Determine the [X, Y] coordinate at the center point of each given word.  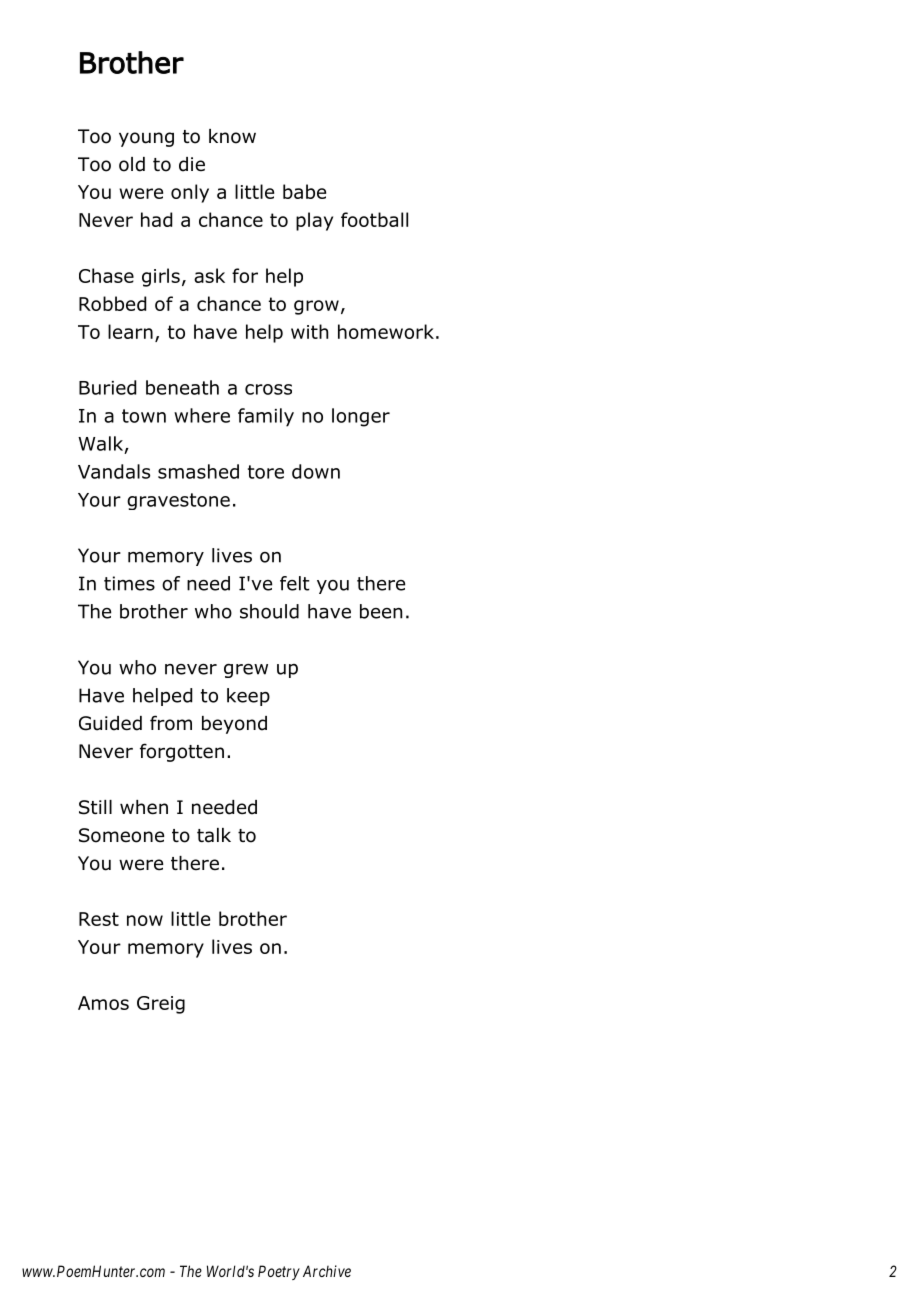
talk [214, 835]
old [132, 164]
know [232, 136]
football [374, 219]
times [129, 583]
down [316, 471]
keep [248, 697]
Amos [103, 1003]
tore [266, 472]
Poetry [279, 1272]
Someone [121, 835]
